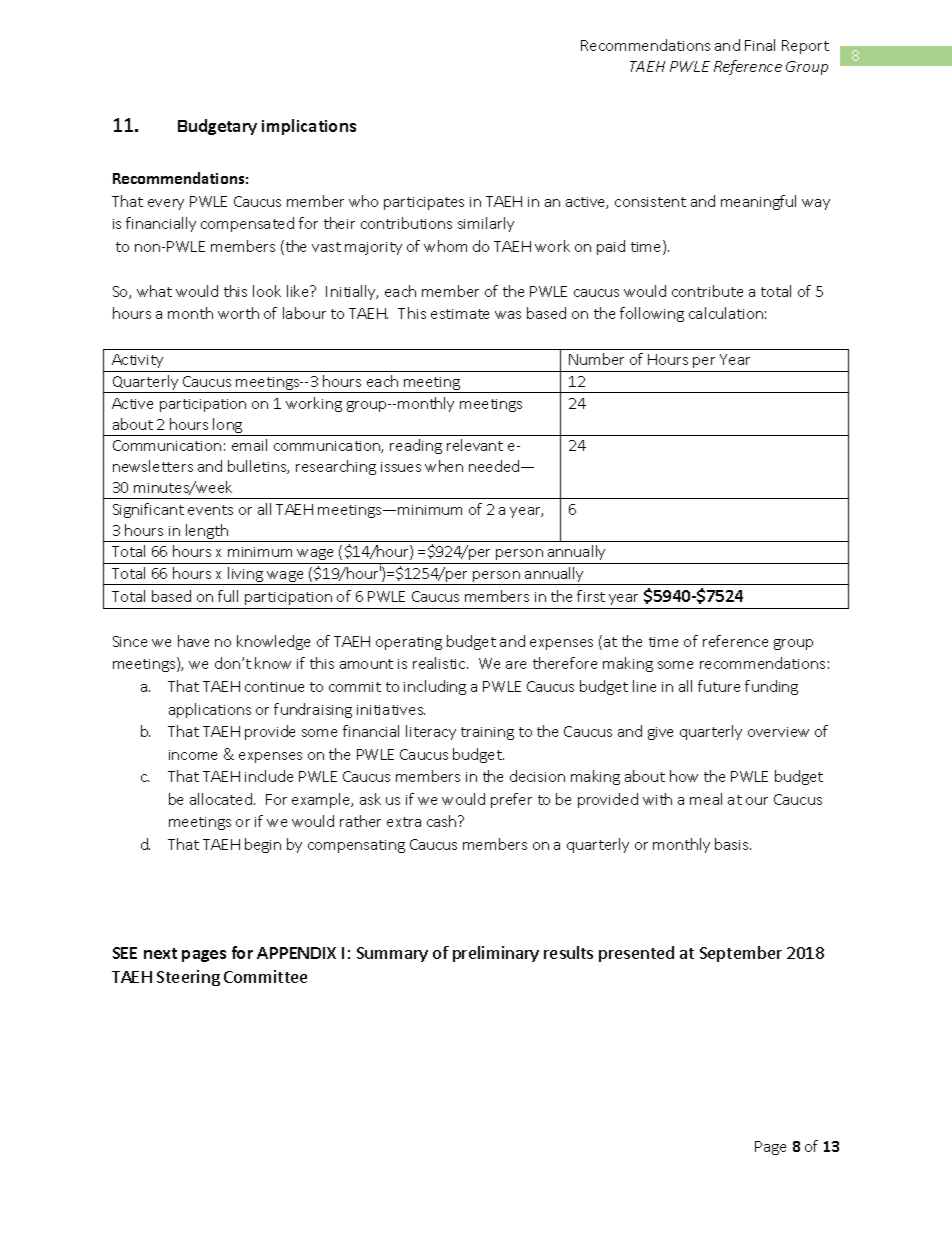 This page has width=952, height=1233. What do you see at coordinates (424, 203) in the page?
I see `participates` at bounding box center [424, 203].
